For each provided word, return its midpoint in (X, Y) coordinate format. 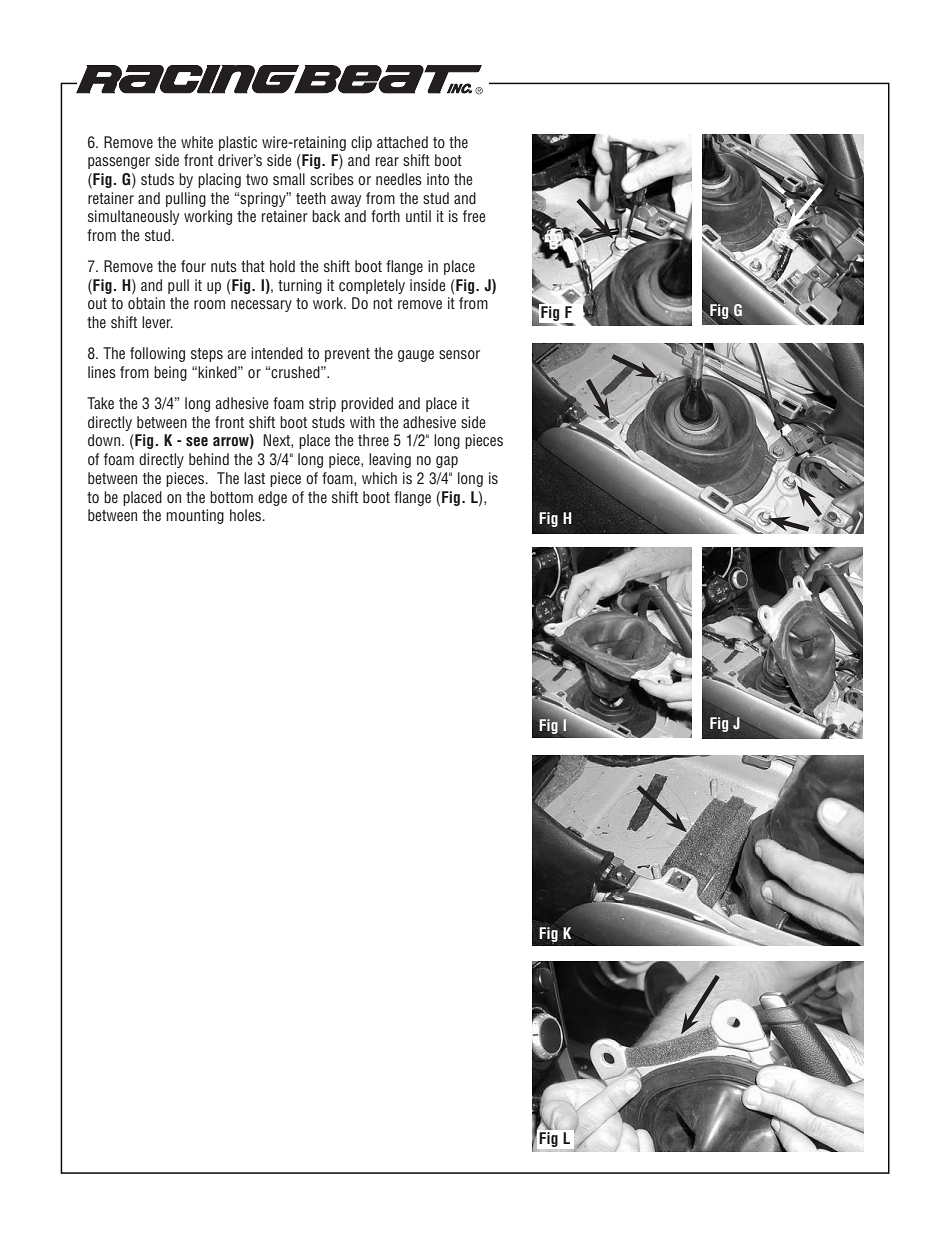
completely (372, 286)
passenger (119, 163)
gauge (416, 356)
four (193, 266)
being (170, 373)
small (289, 179)
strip (322, 404)
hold (282, 266)
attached (402, 142)
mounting (195, 516)
